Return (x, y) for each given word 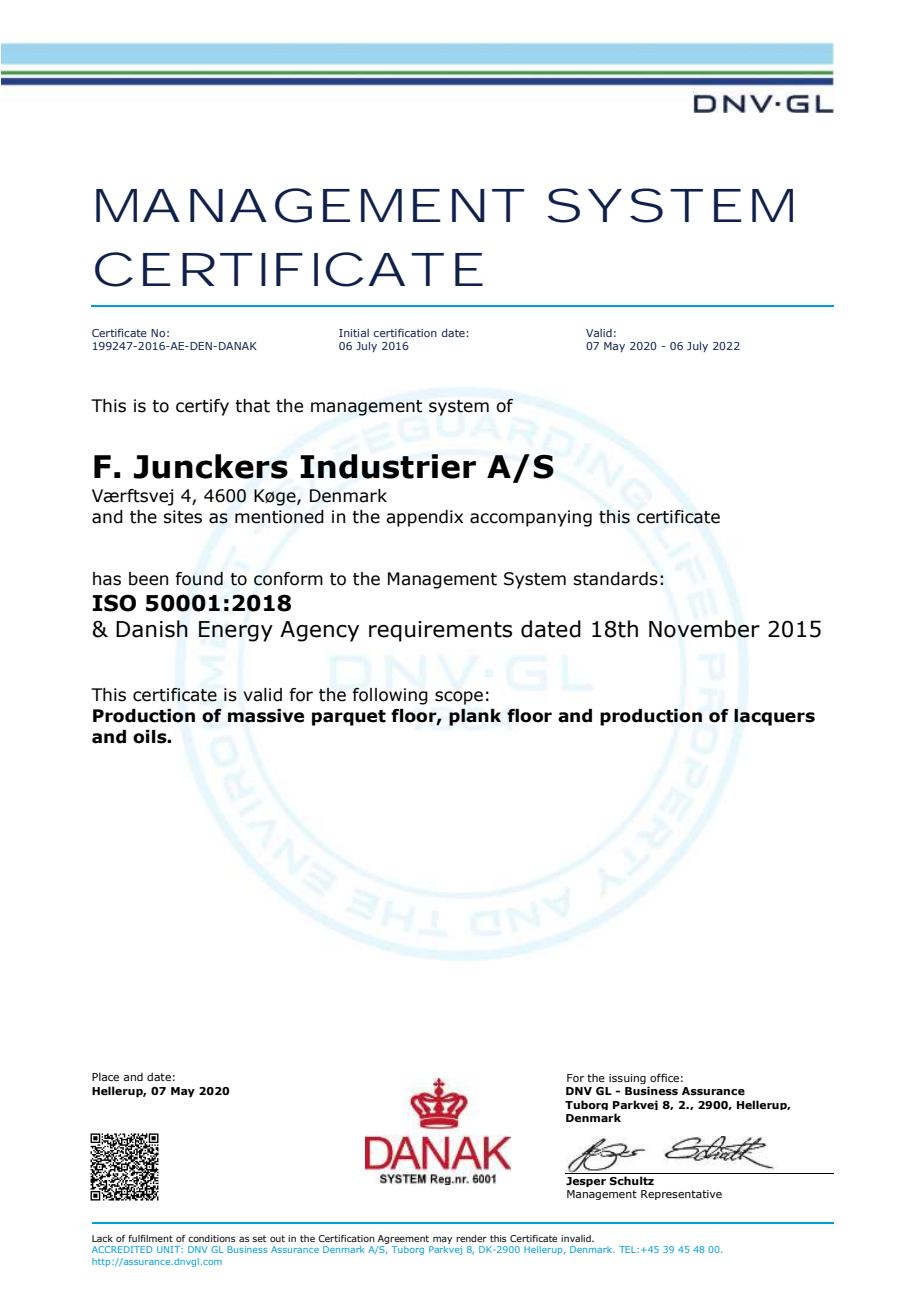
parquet (349, 718)
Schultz (631, 1180)
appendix (424, 518)
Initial (354, 333)
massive (266, 716)
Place (105, 1076)
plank (475, 717)
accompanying (531, 518)
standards (615, 579)
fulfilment (150, 1238)
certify (202, 407)
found (199, 579)
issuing (627, 1079)
